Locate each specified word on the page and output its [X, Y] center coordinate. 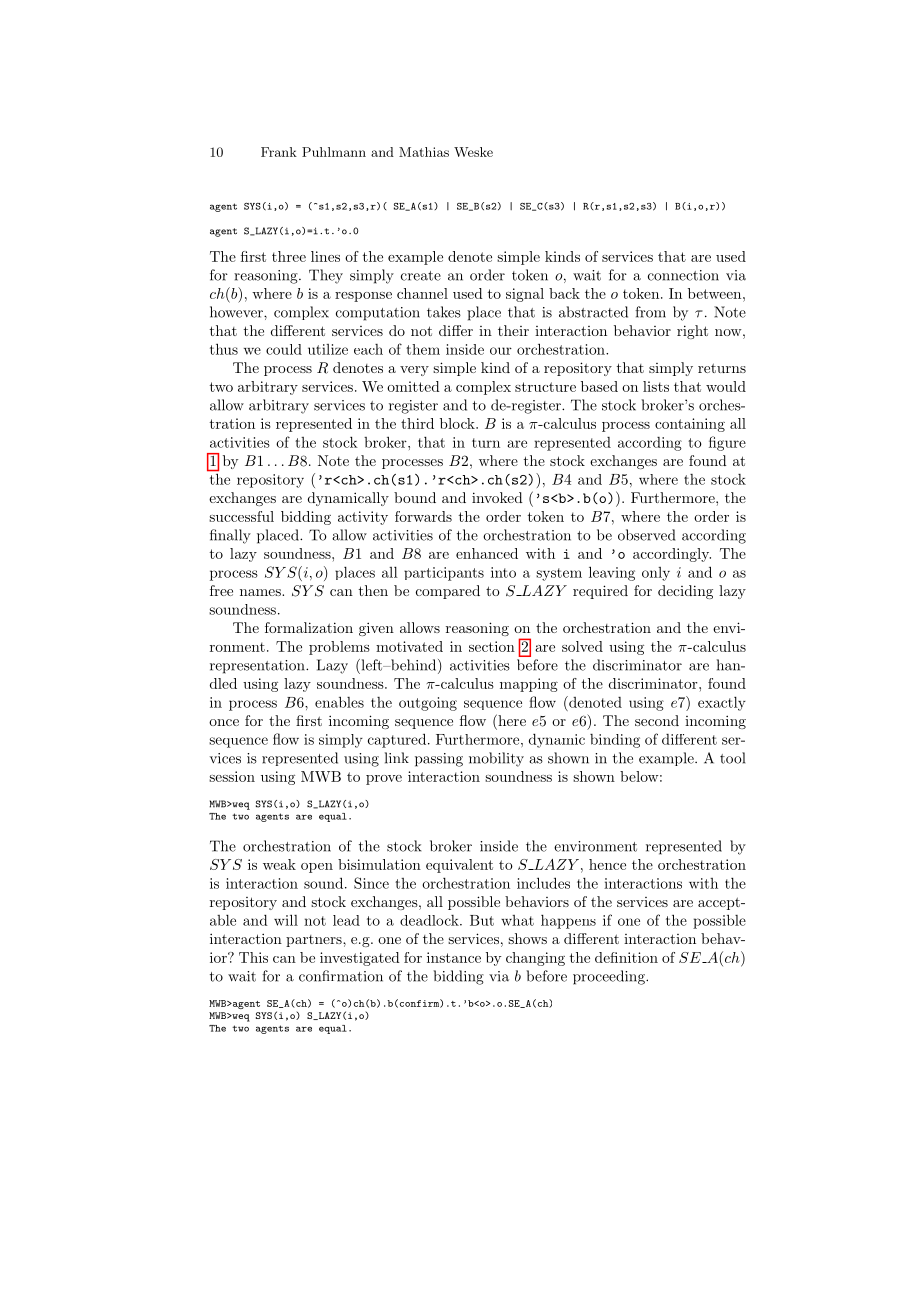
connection [683, 275]
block [458, 423]
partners [315, 941]
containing [690, 425]
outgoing [428, 704]
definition [626, 957]
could [284, 349]
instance [454, 957]
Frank [279, 152]
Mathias [424, 152]
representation [258, 667]
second [657, 720]
